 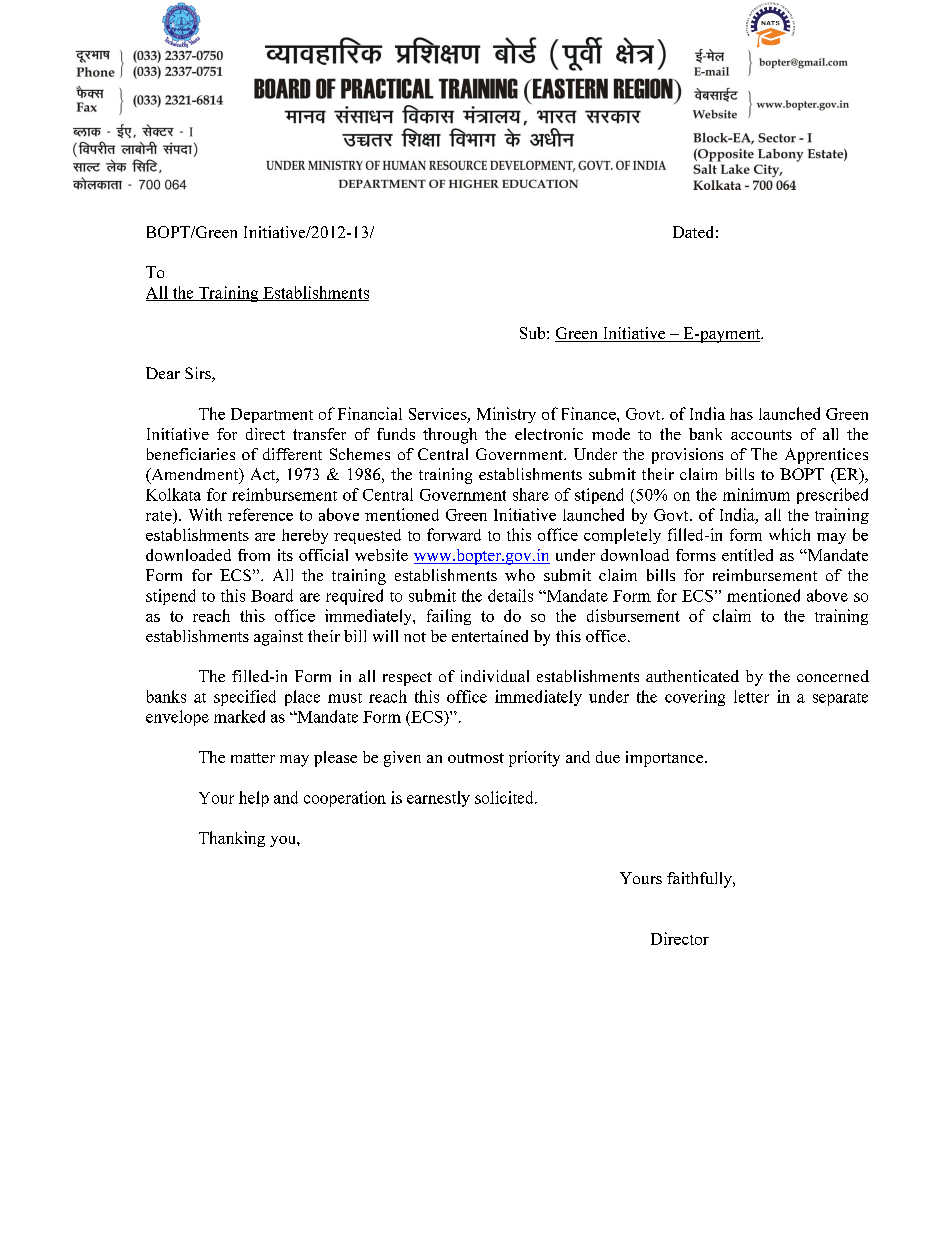 What do you see at coordinates (747, 555) in the image?
I see `entitled` at bounding box center [747, 555].
